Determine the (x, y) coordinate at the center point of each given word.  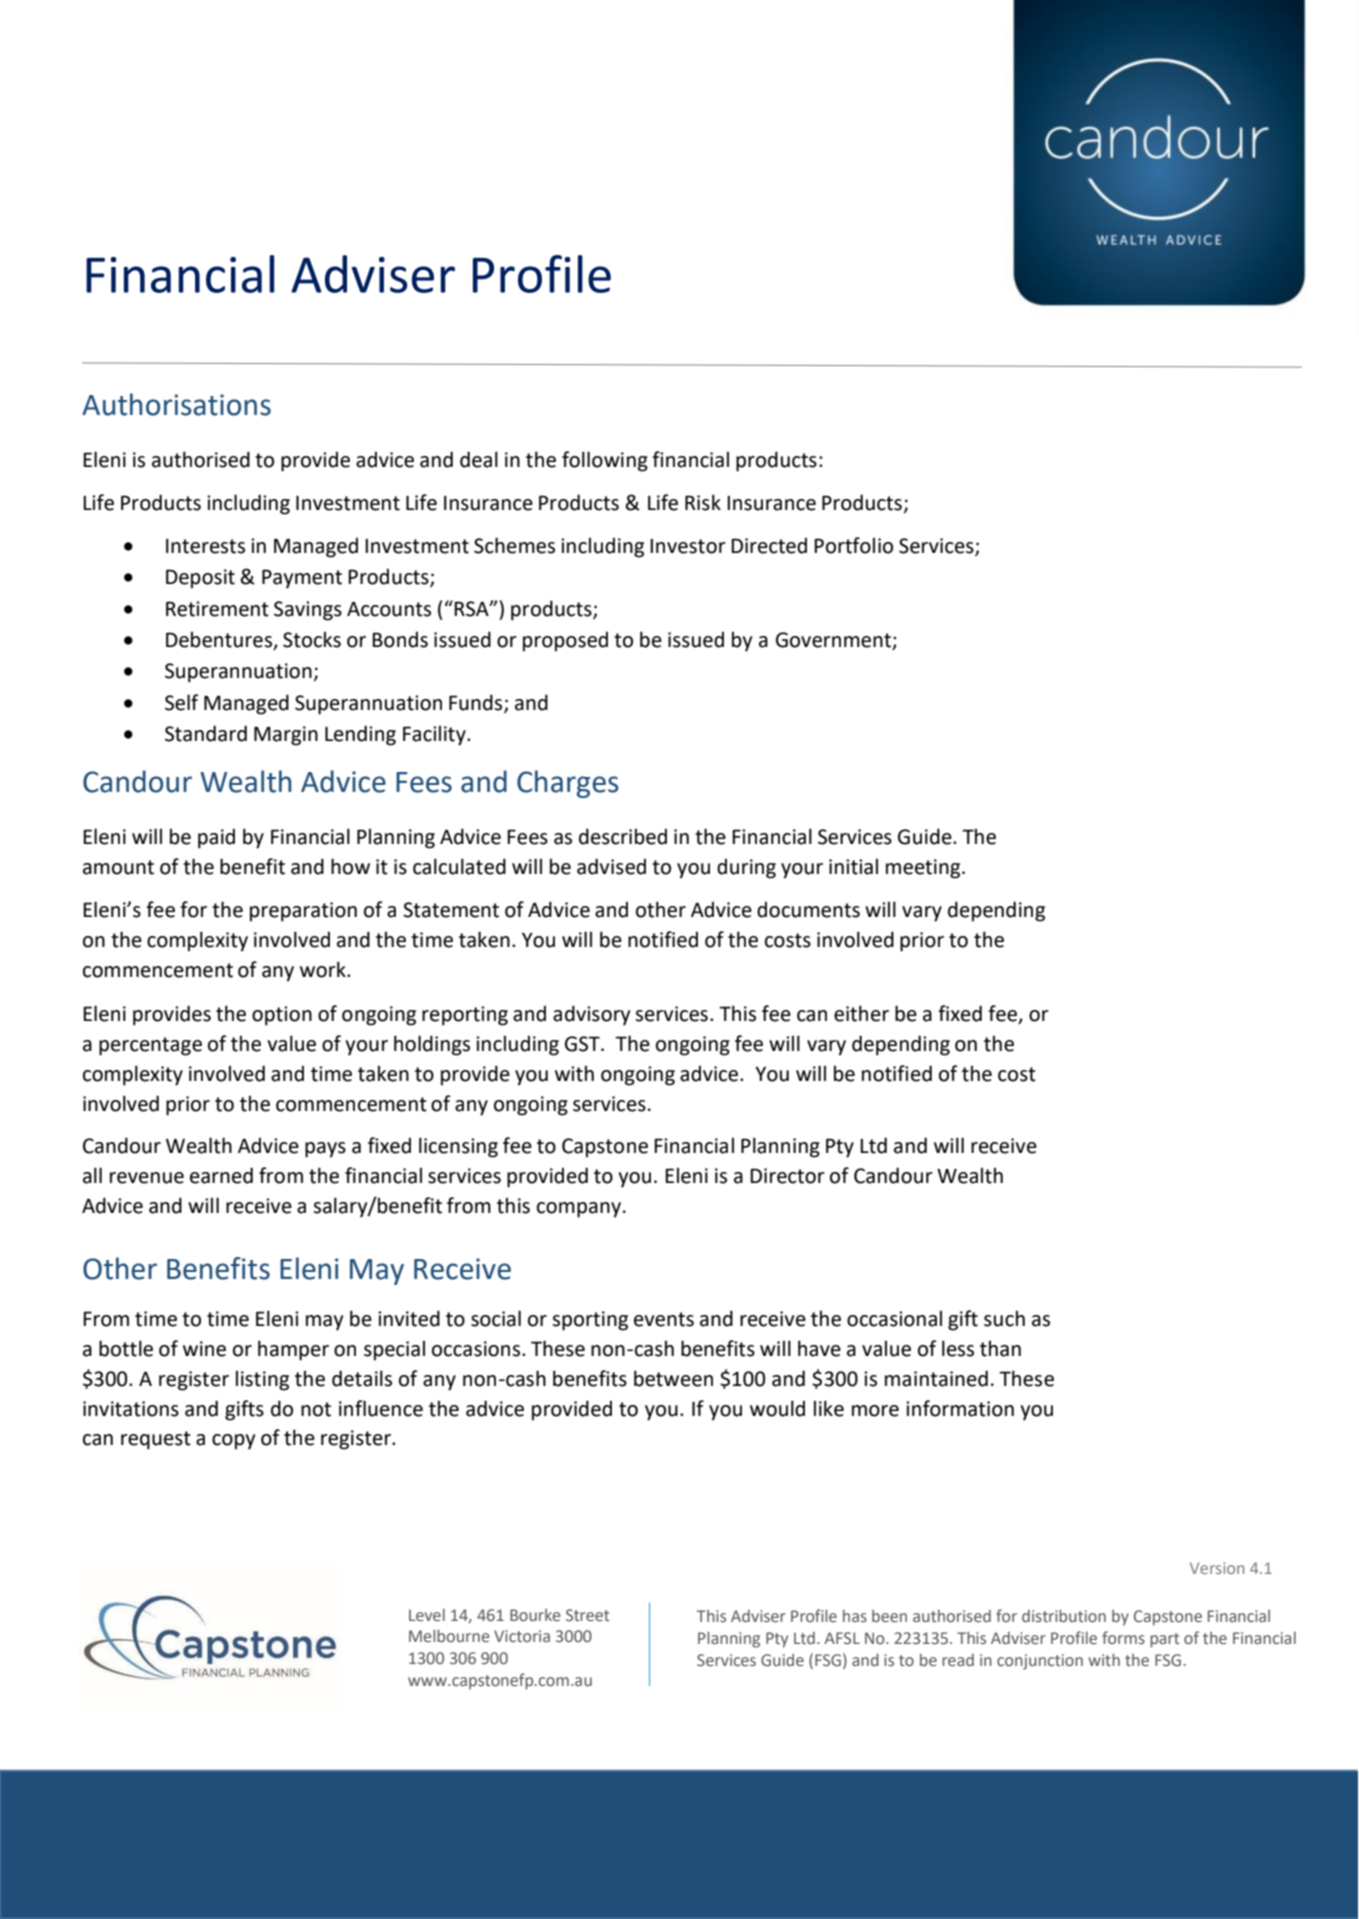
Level (427, 1615)
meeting (924, 869)
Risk (703, 502)
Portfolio (853, 545)
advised (611, 866)
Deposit (200, 579)
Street (587, 1615)
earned (221, 1175)
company (579, 1210)
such (1004, 1318)
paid (216, 839)
